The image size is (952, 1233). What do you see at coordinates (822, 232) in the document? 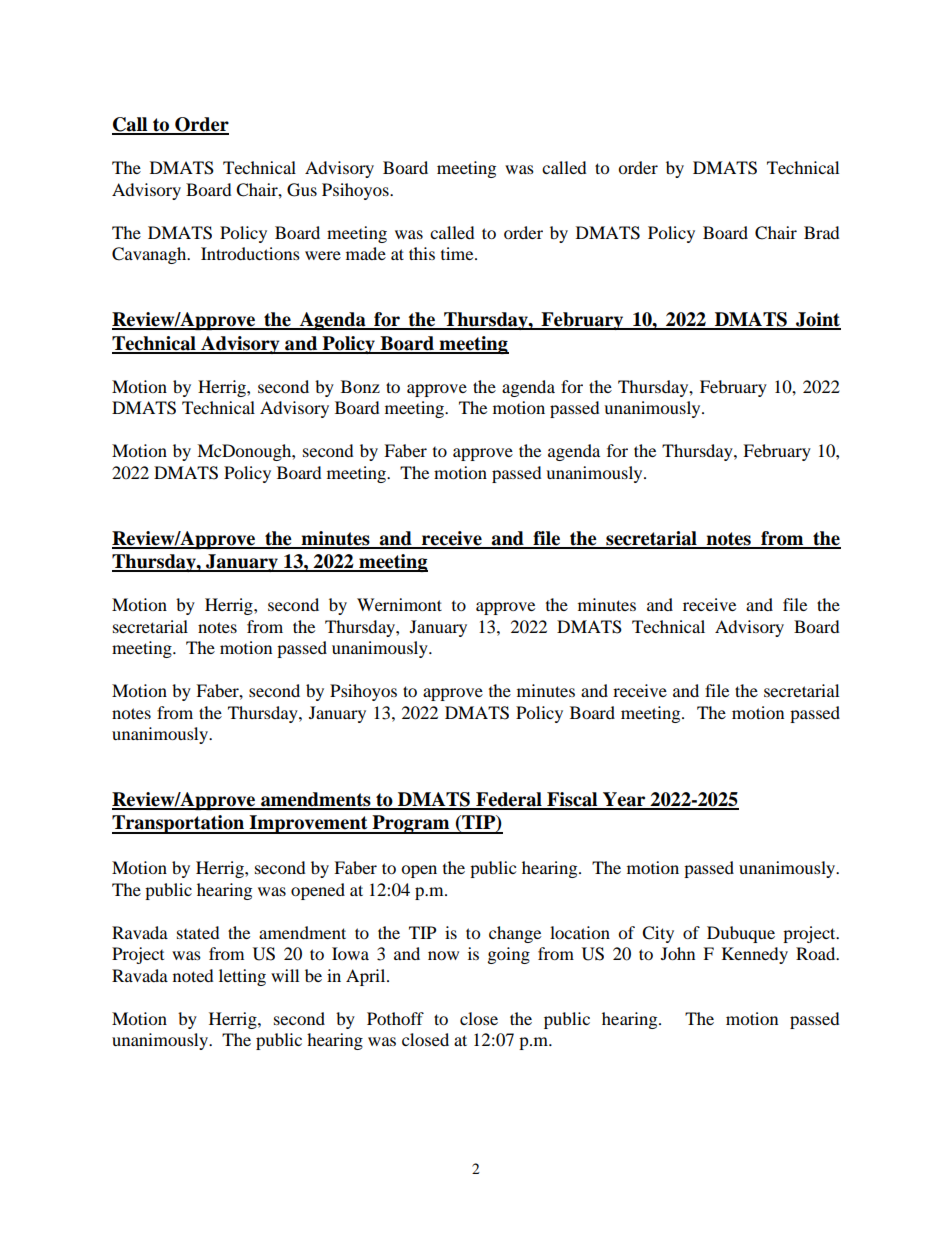
I see `Brad` at bounding box center [822, 232].
